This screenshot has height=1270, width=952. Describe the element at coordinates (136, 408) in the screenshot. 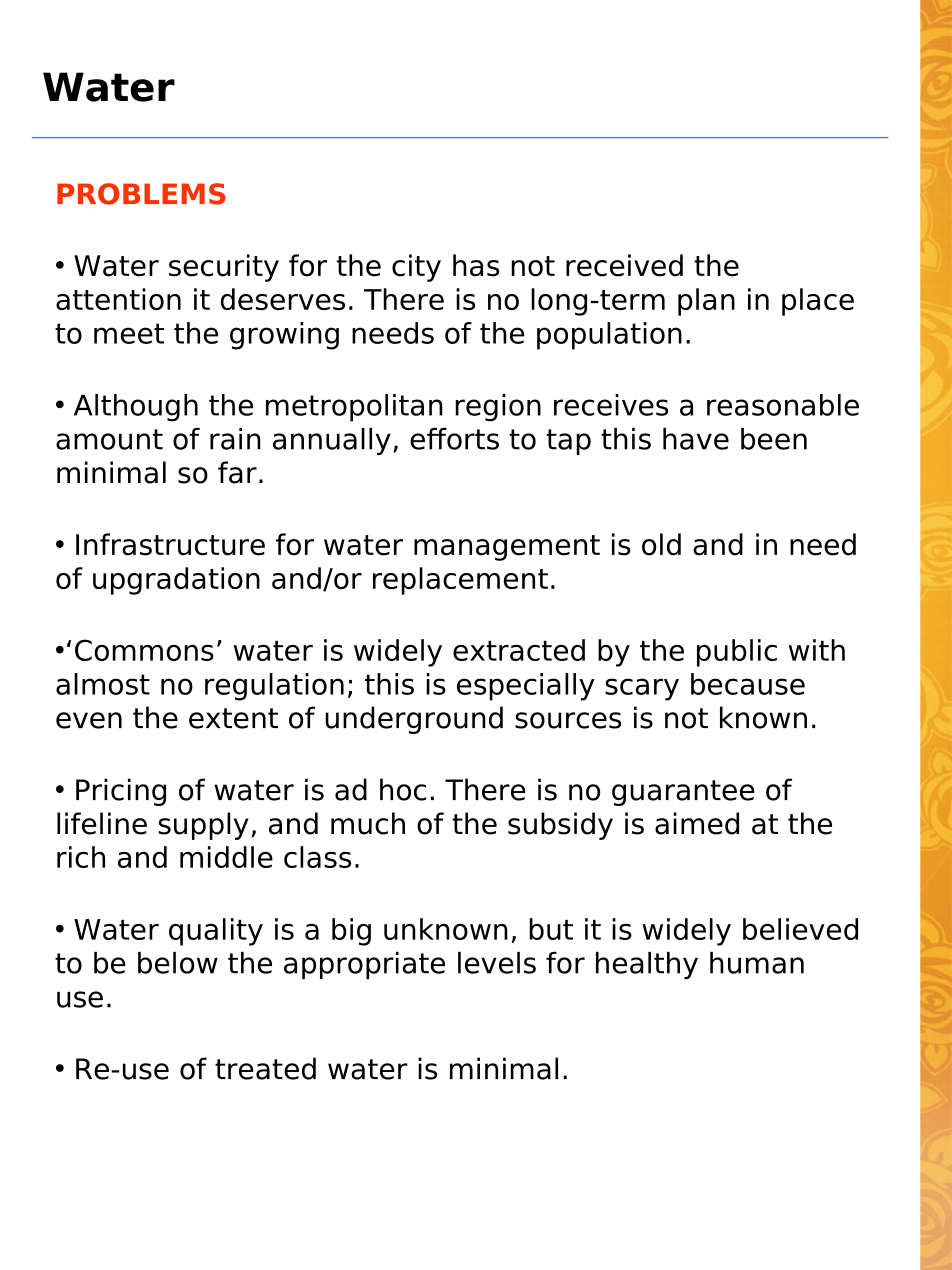

I see `Although` at that location.
